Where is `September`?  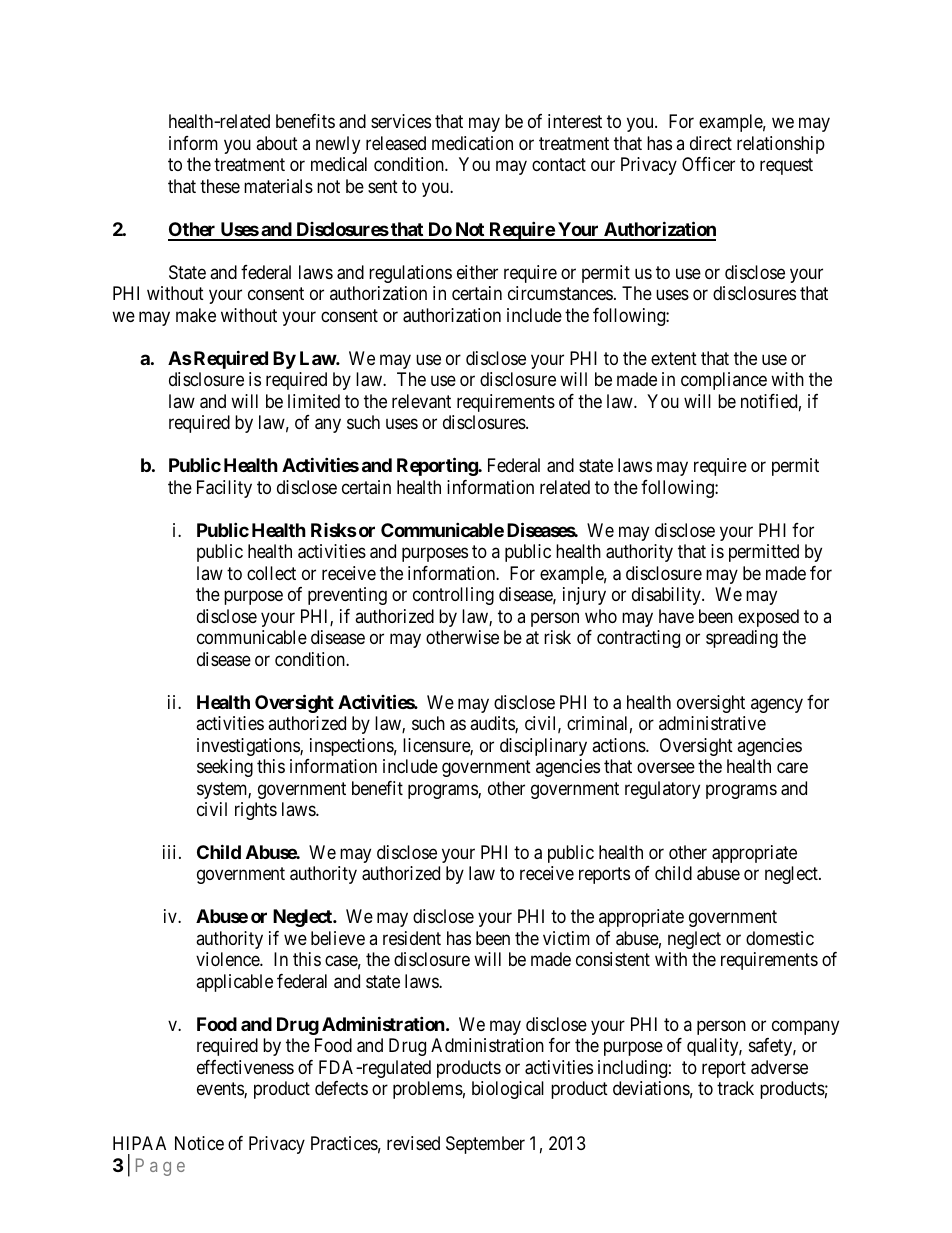
September is located at coordinates (485, 1145).
